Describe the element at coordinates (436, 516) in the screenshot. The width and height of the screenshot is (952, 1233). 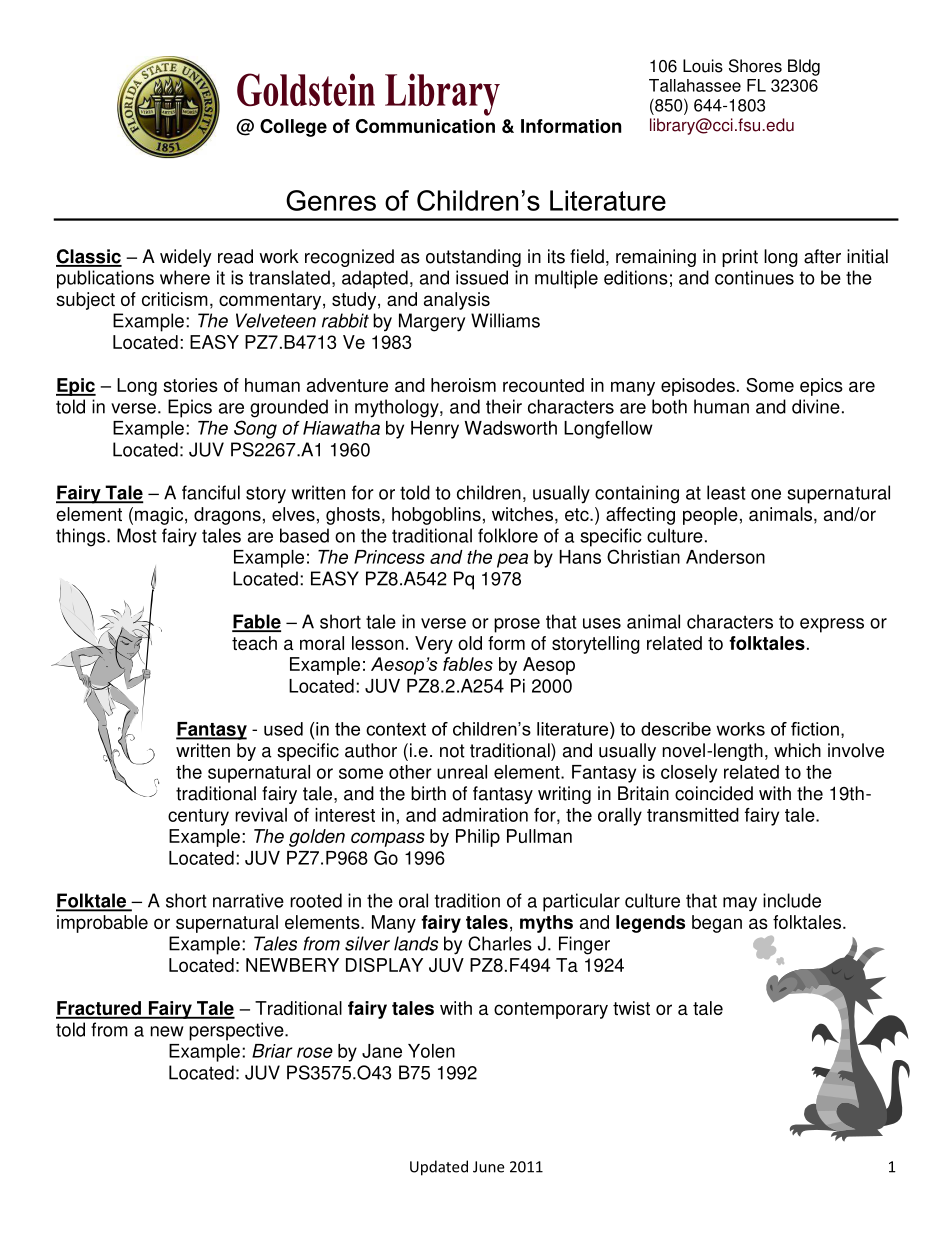
I see `hobgoblins` at that location.
